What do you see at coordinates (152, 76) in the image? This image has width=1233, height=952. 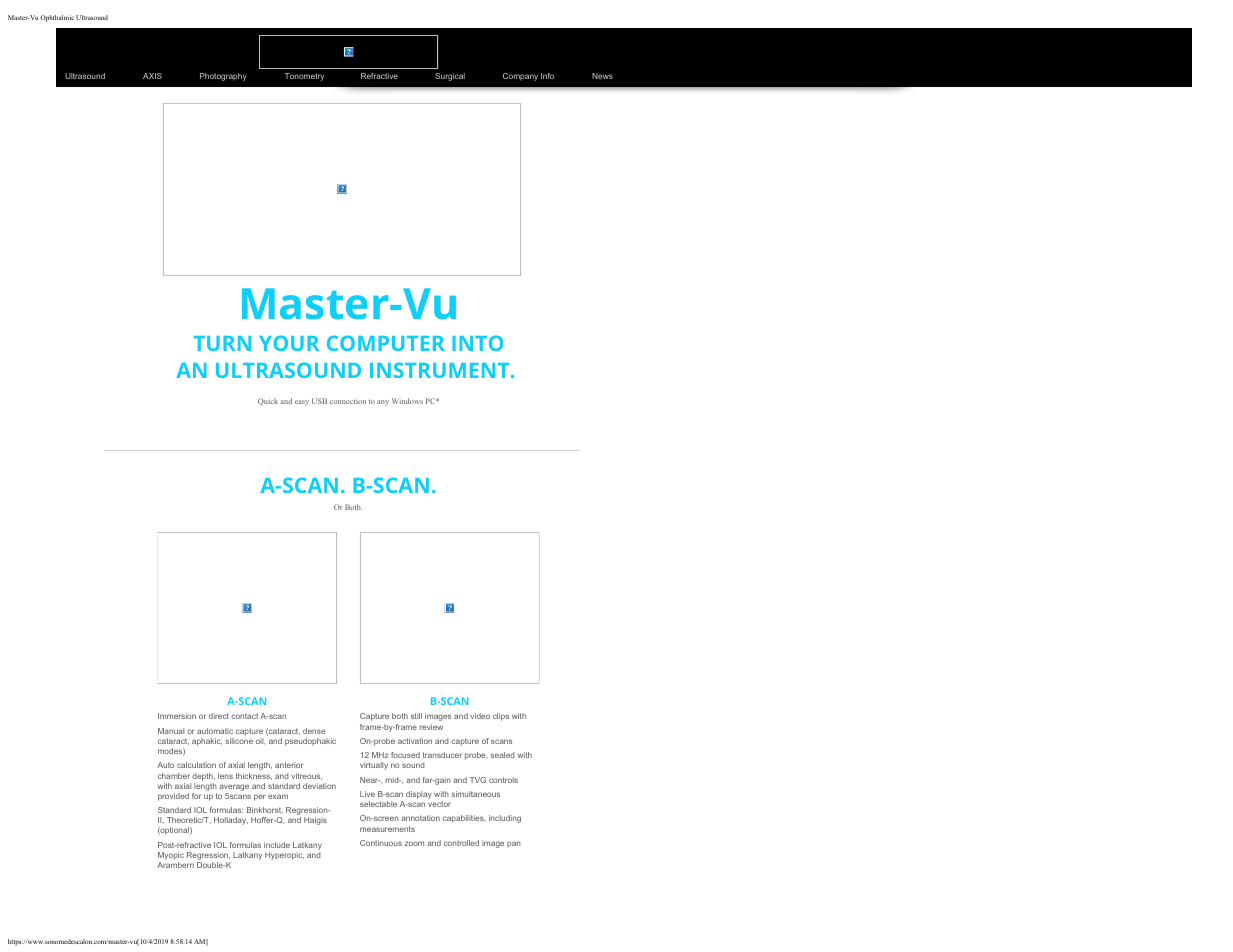 I see `AXIS` at bounding box center [152, 76].
